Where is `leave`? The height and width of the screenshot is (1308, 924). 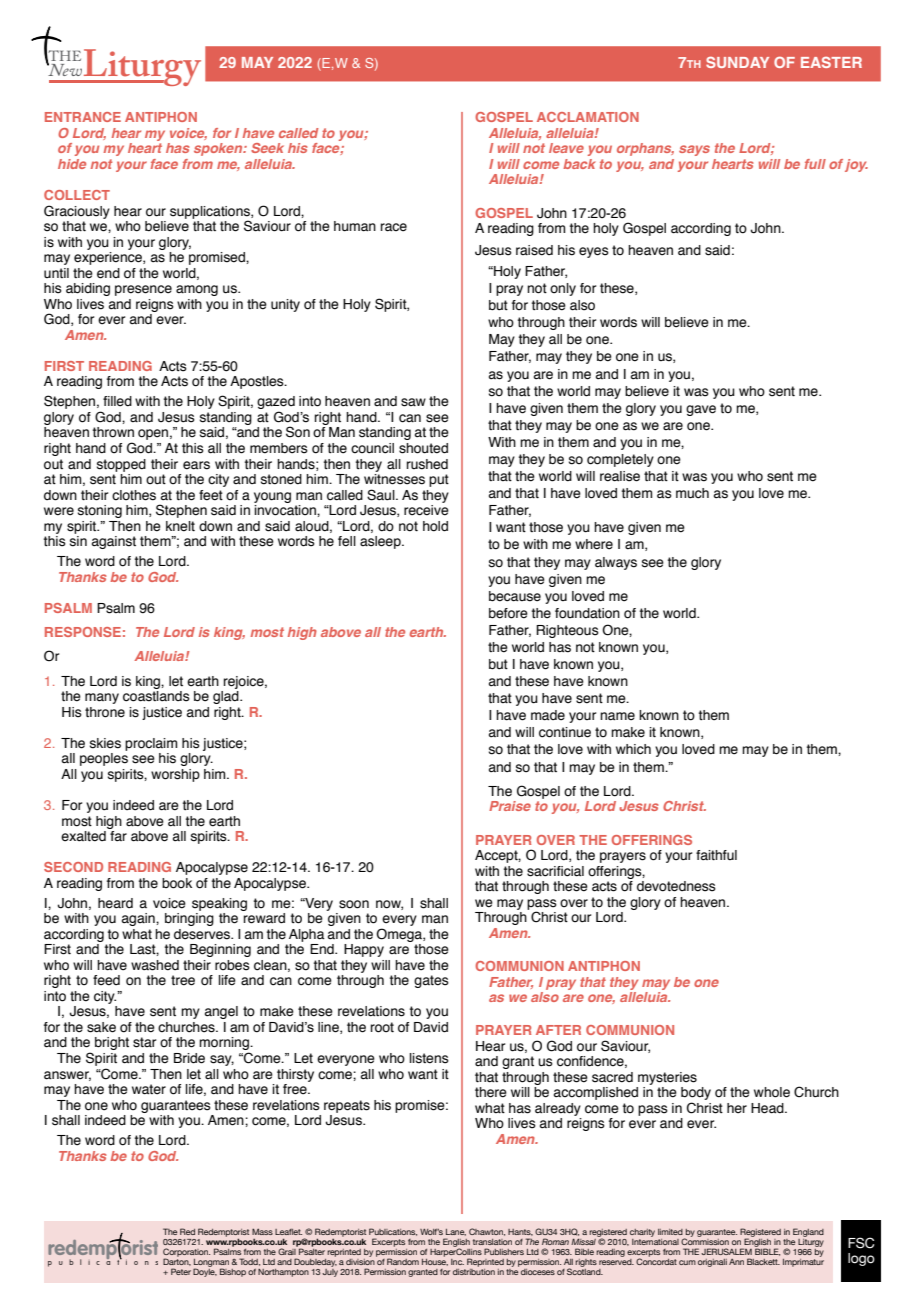
leave is located at coordinates (566, 148).
